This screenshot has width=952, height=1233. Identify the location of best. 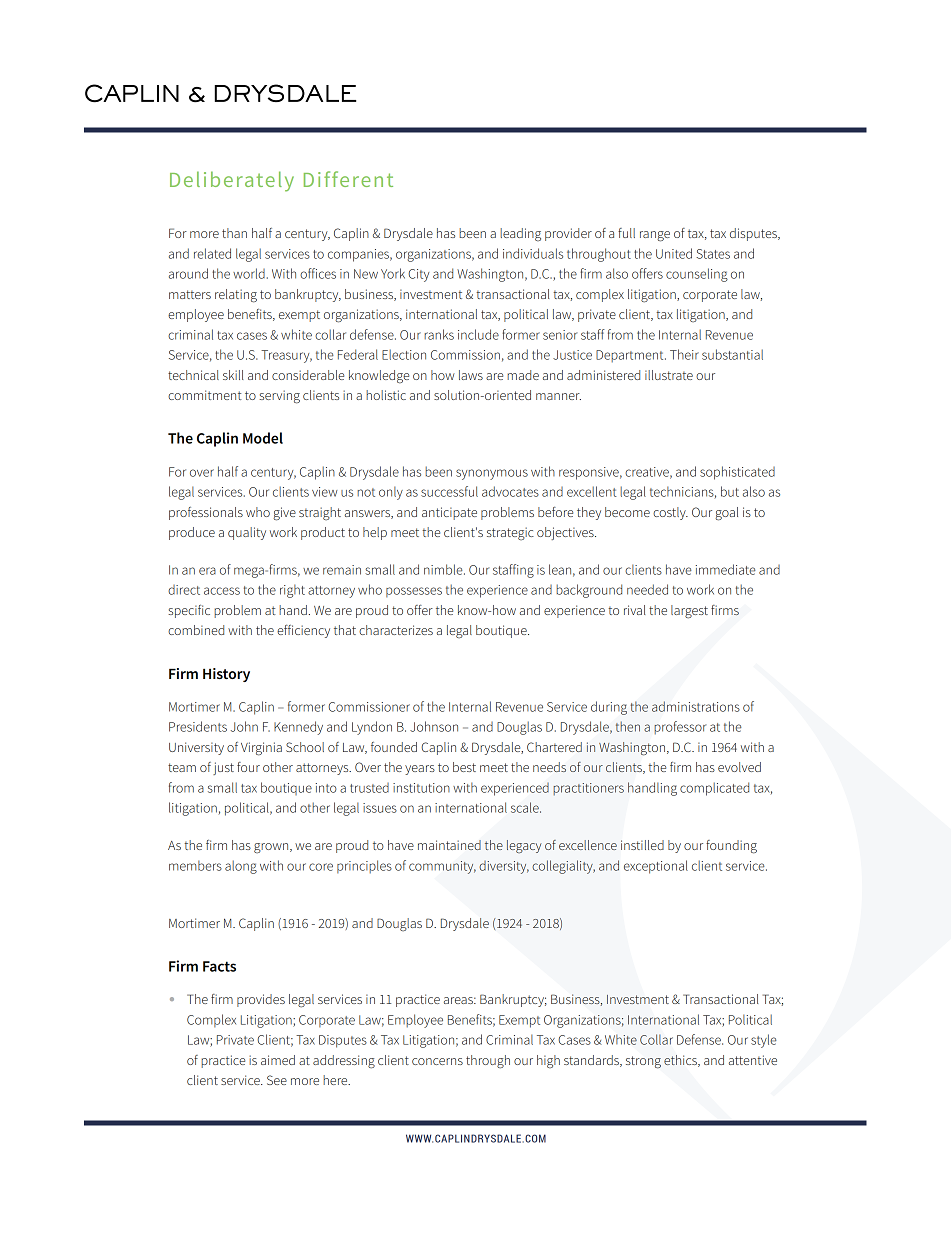
(464, 767).
